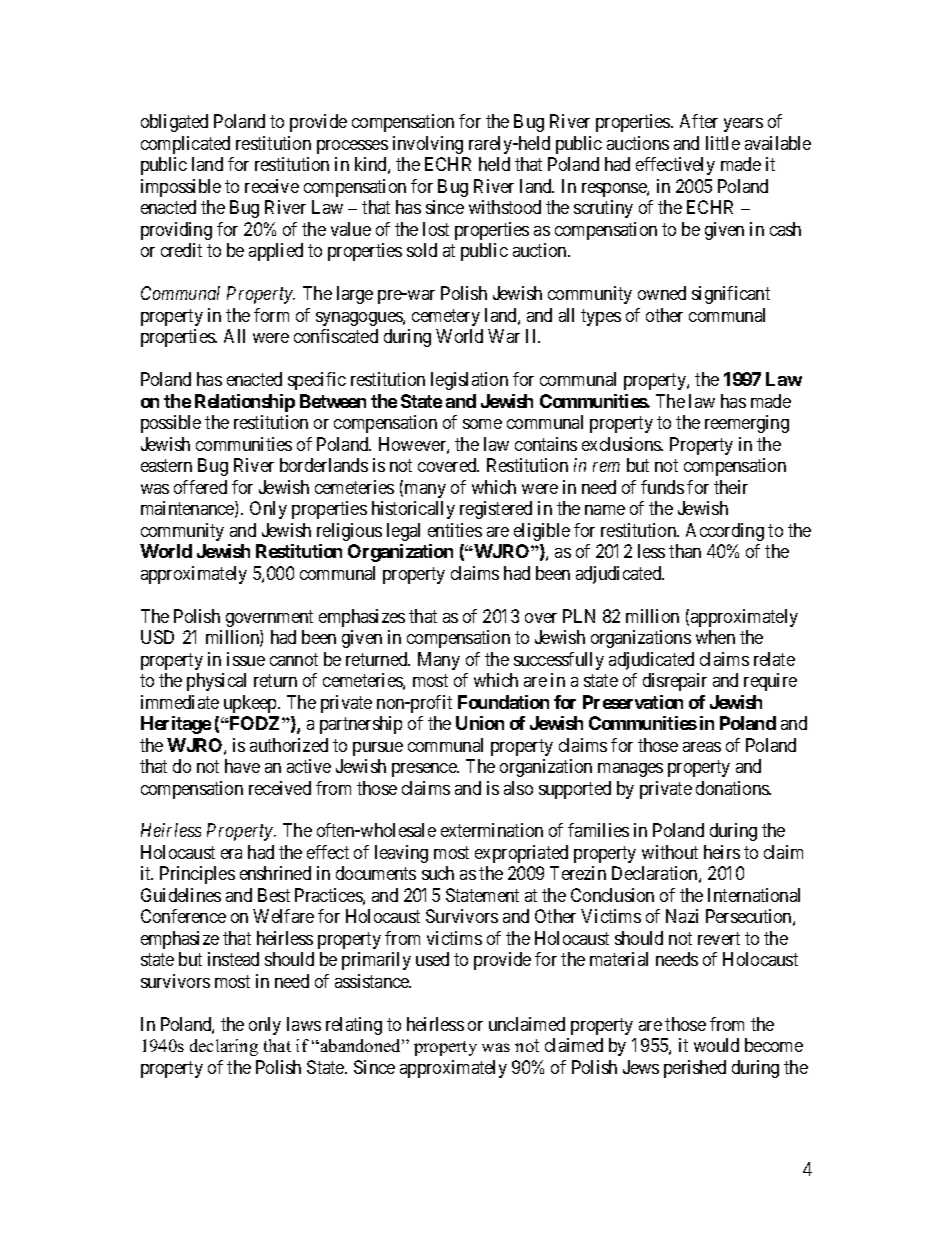 Image resolution: width=952 pixels, height=1233 pixels. What do you see at coordinates (428, 145) in the page?
I see `involving` at bounding box center [428, 145].
